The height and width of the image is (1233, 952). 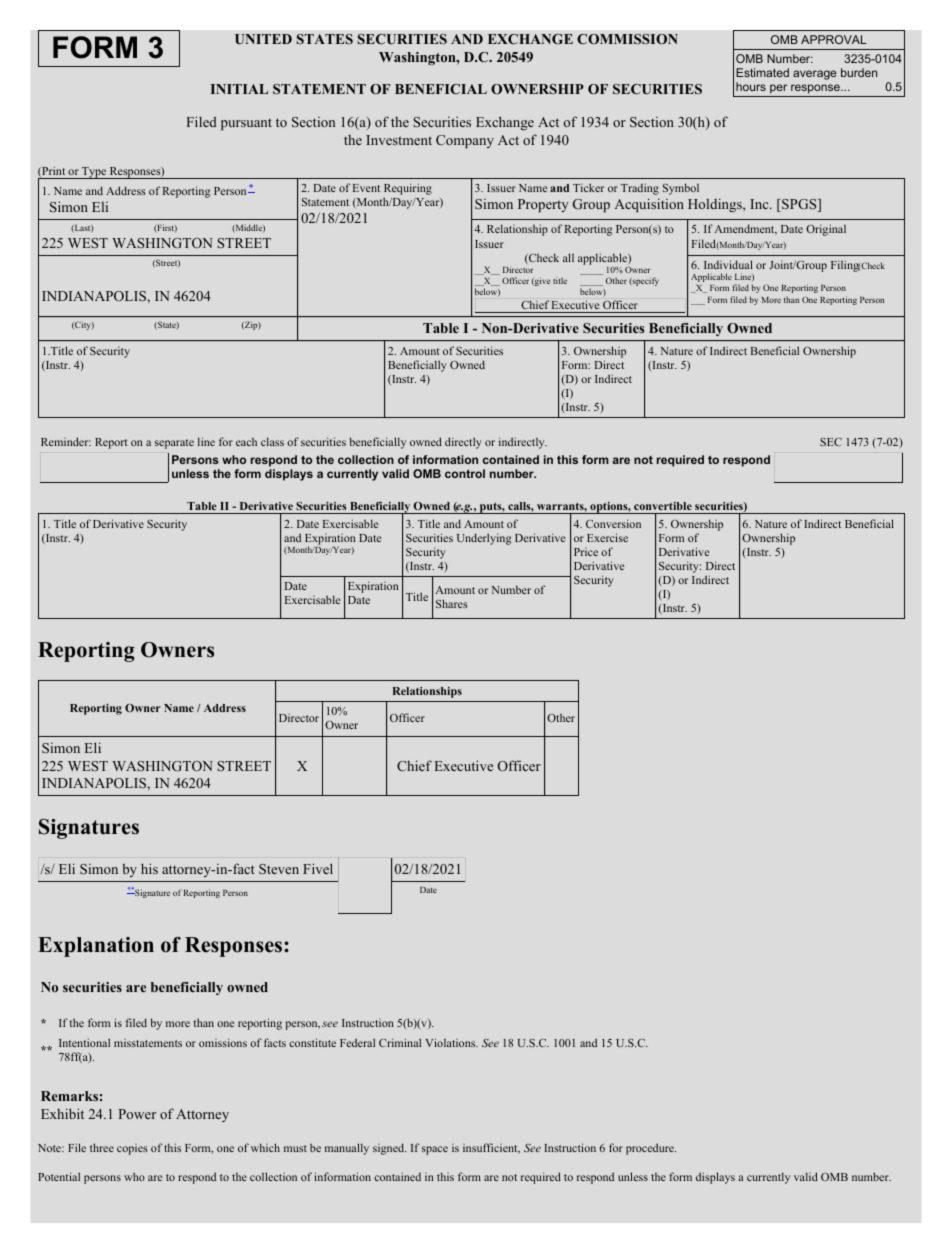 What do you see at coordinates (239, 89) in the image?
I see `INITIAL` at bounding box center [239, 89].
